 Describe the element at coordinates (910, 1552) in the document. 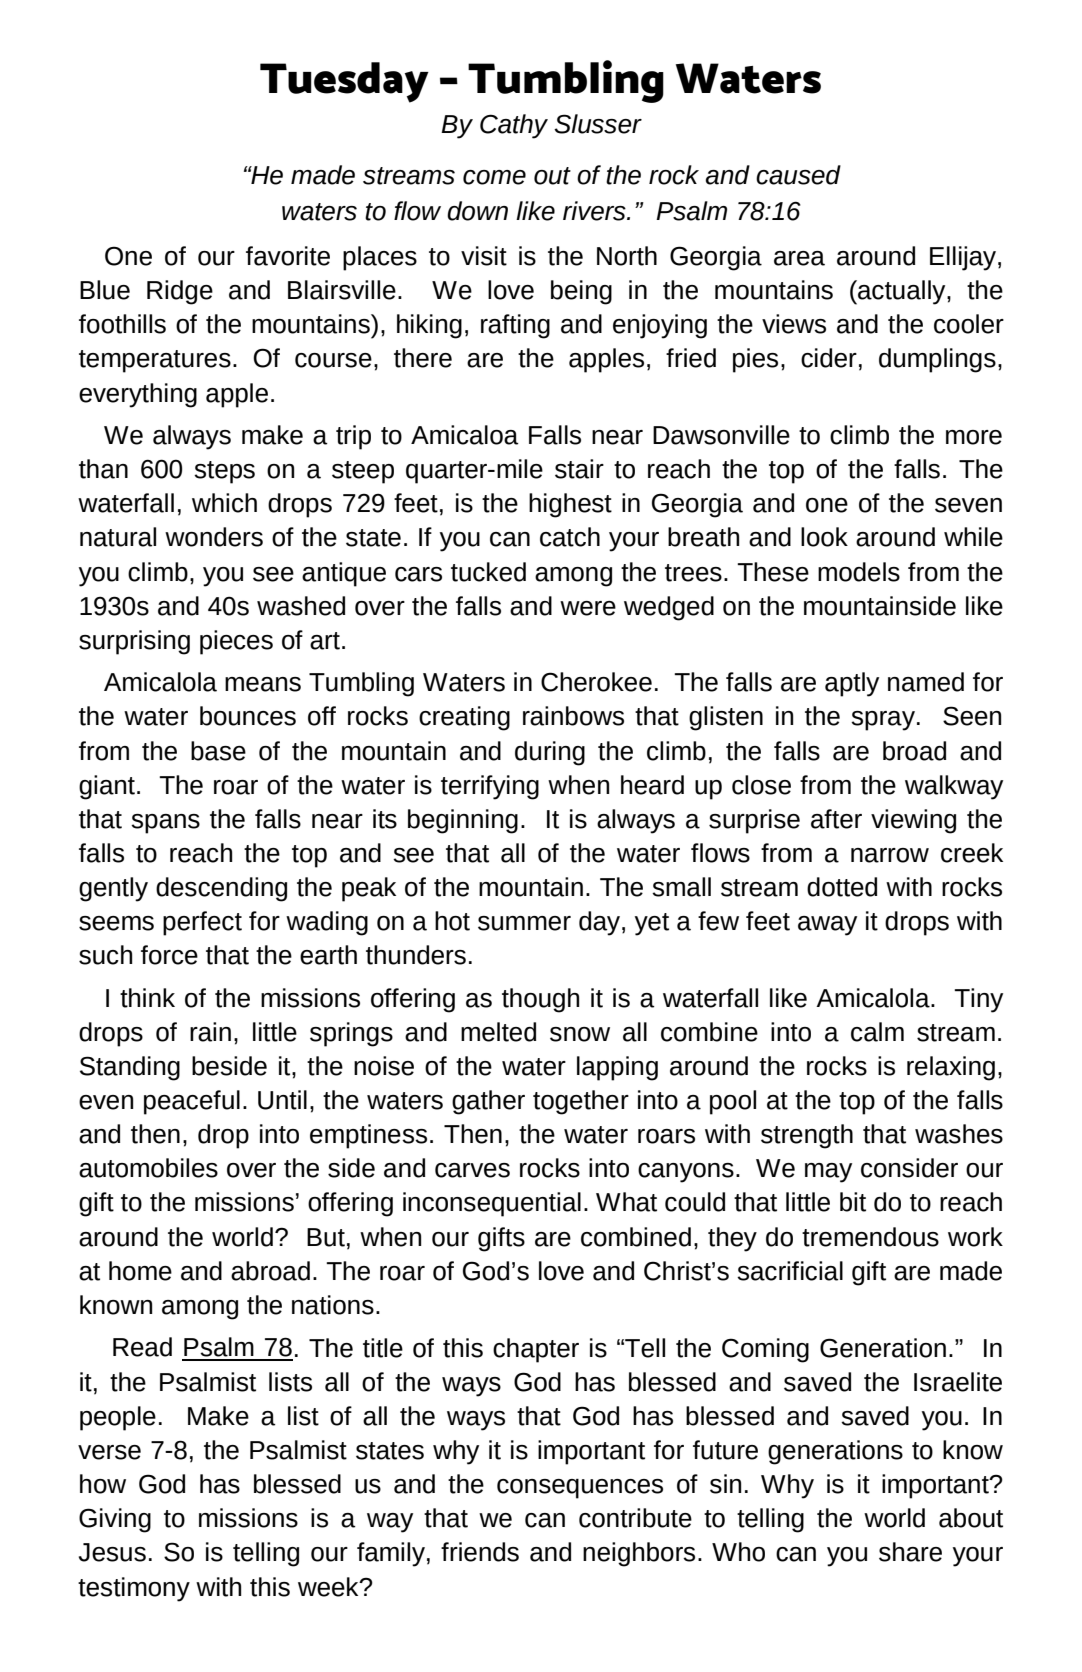

I see `share` at that location.
